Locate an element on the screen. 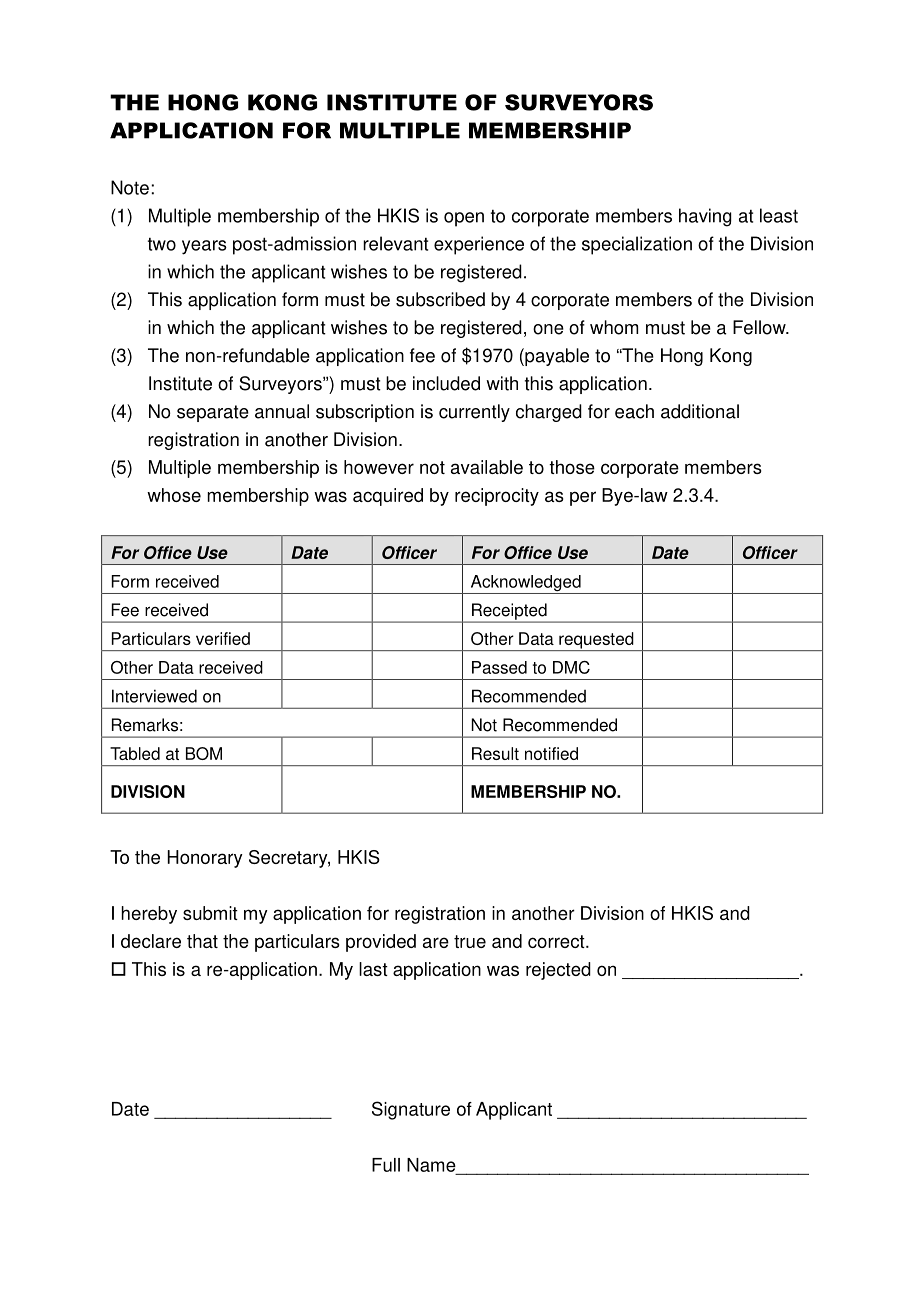 This screenshot has width=924, height=1308. Honorary is located at coordinates (205, 859).
